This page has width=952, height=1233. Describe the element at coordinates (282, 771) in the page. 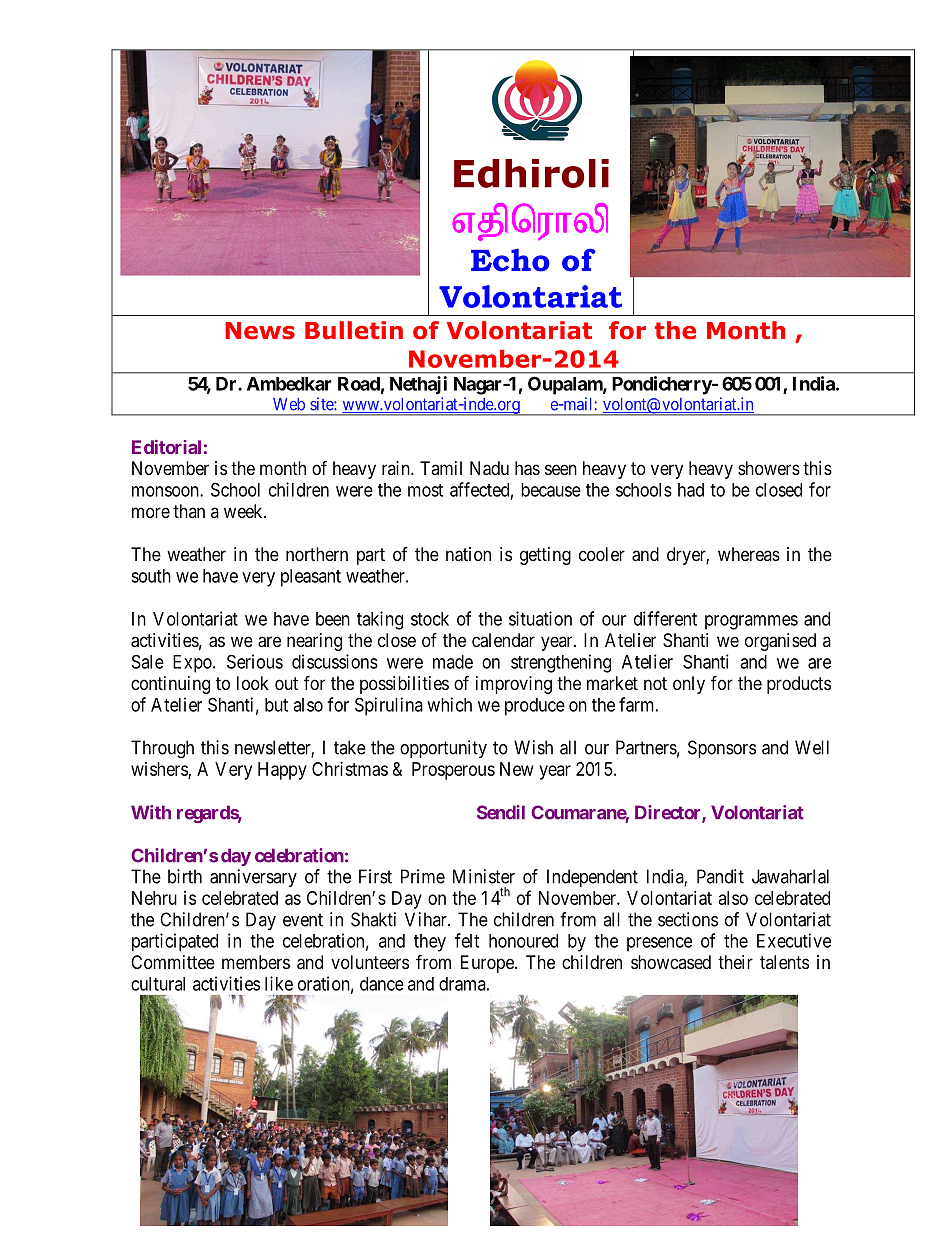

I see `Happy` at that location.
